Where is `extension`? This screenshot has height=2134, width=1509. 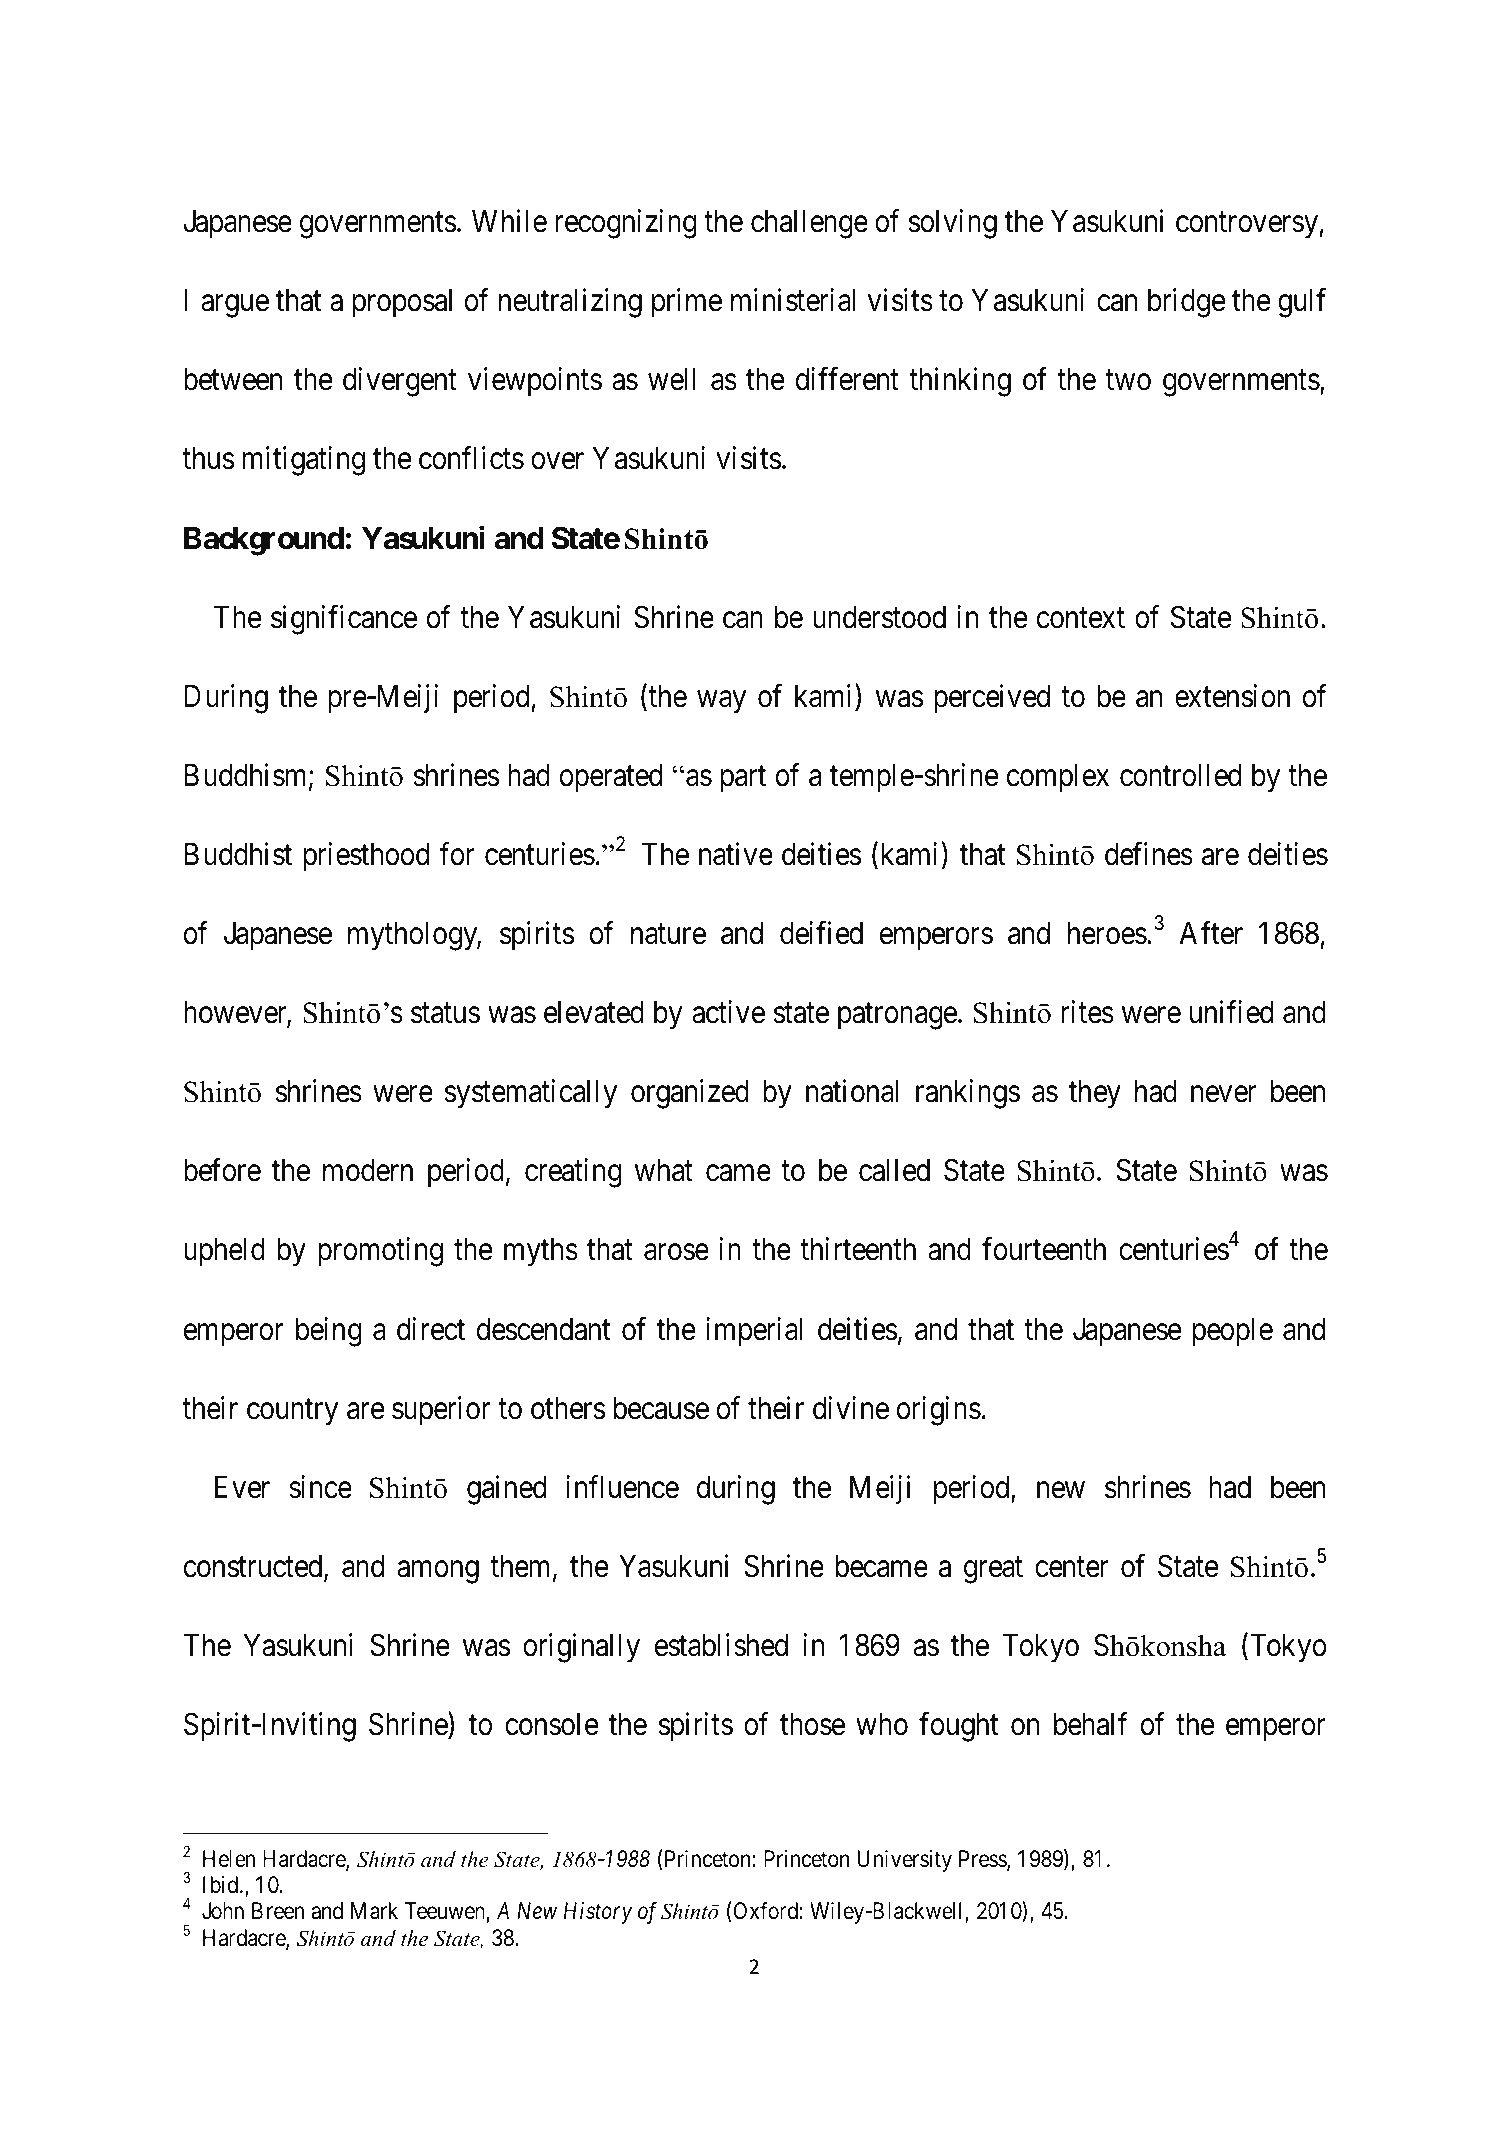 extension is located at coordinates (1232, 696).
